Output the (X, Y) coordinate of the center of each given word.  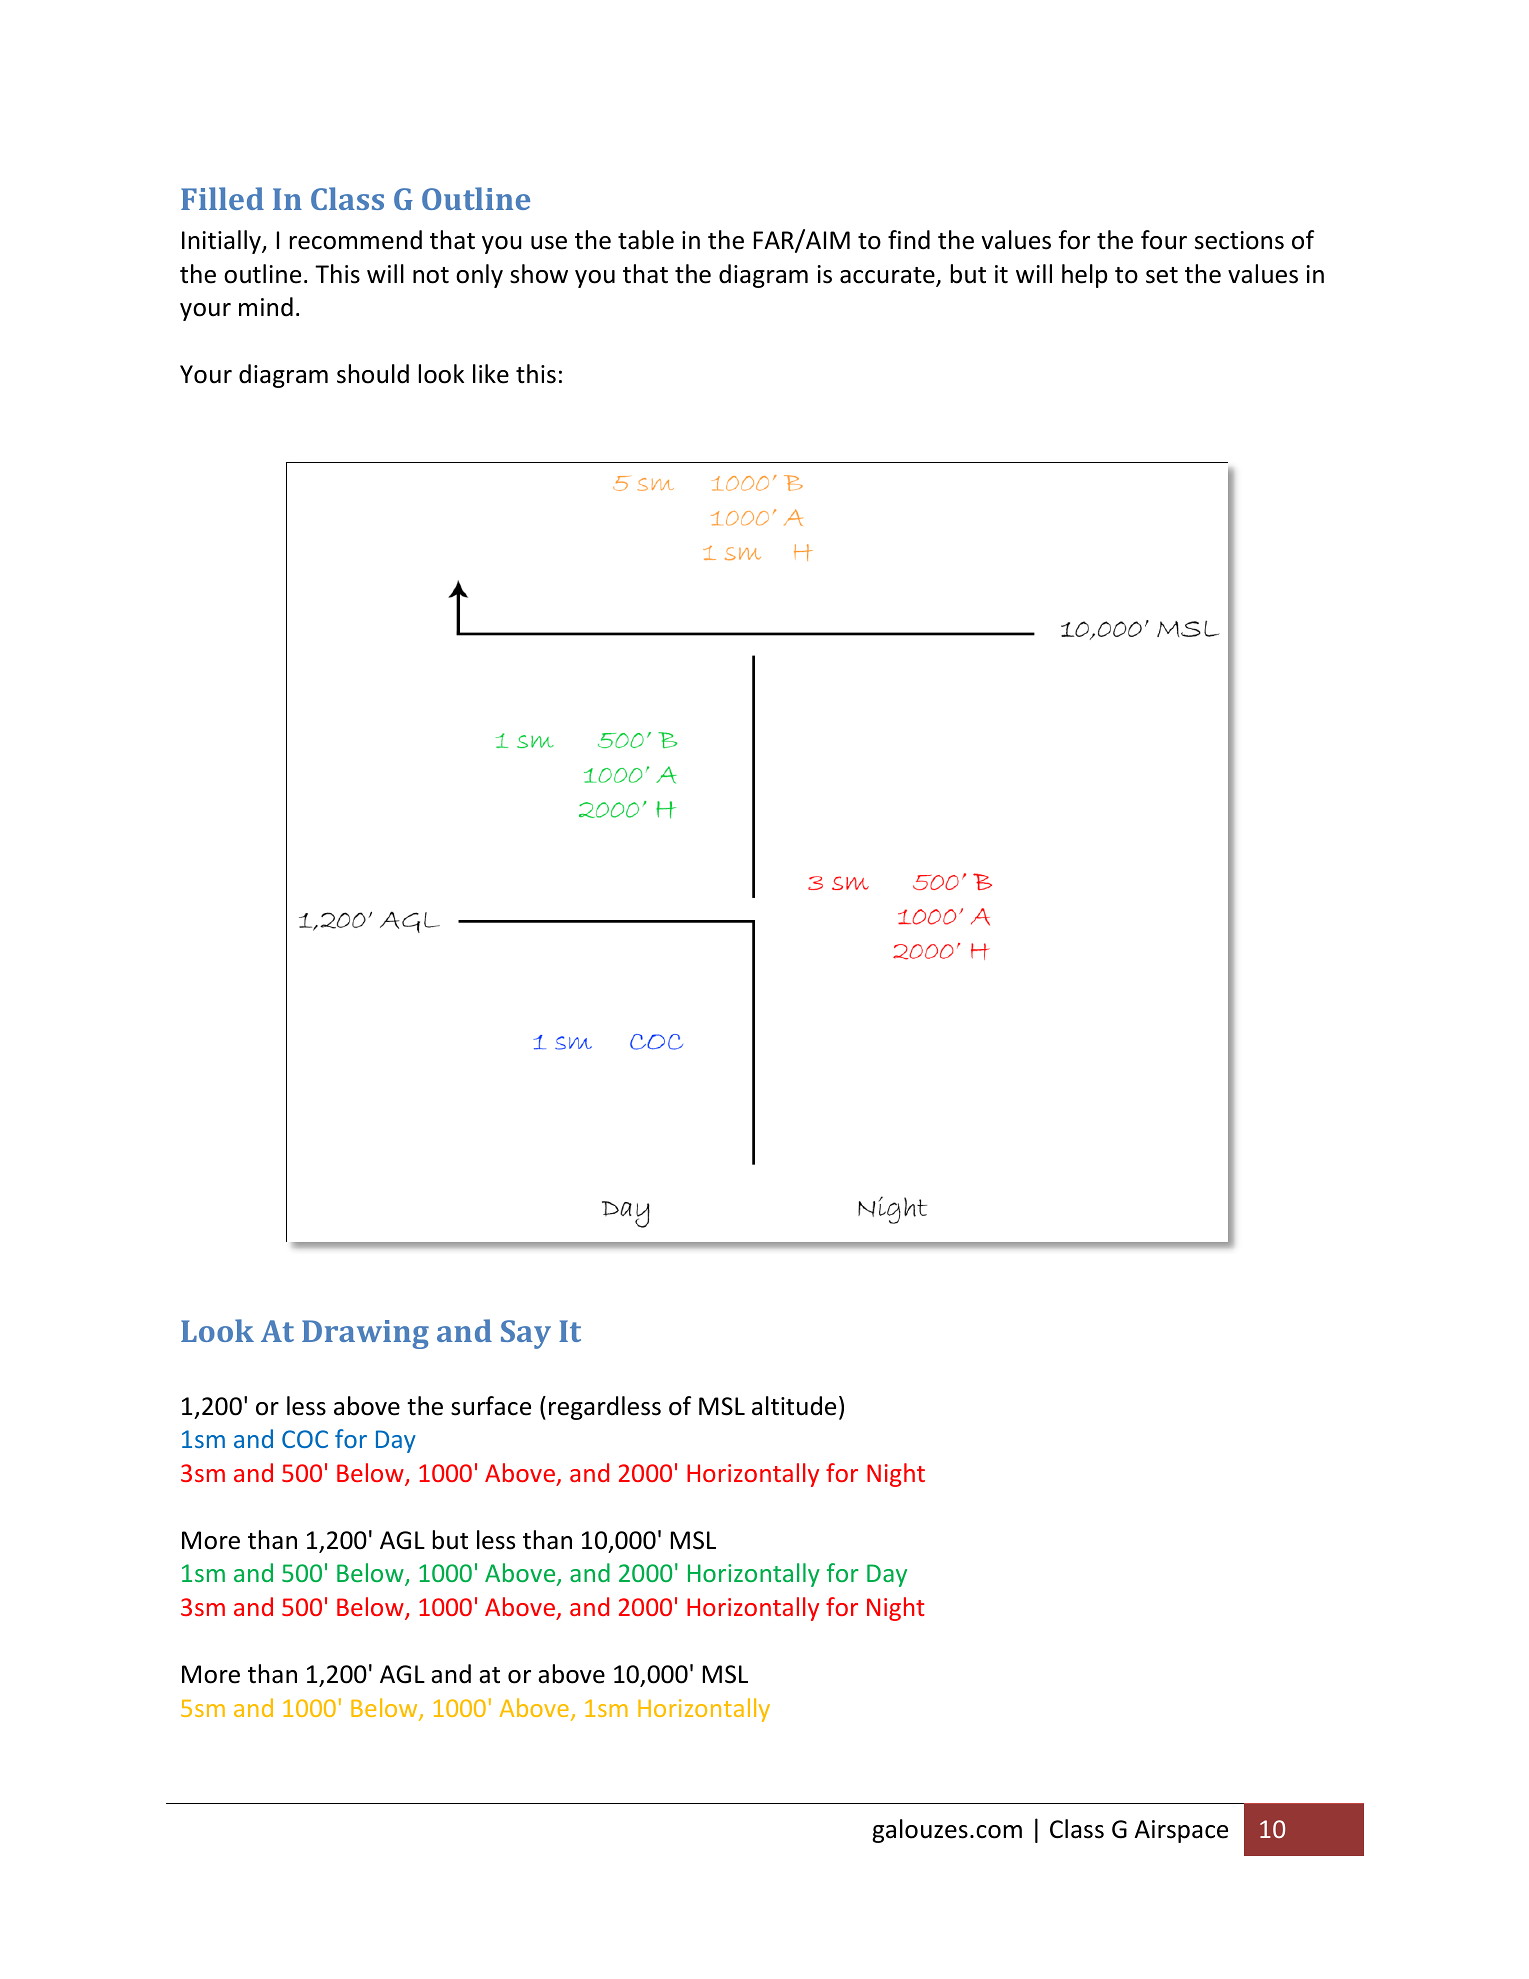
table (646, 240)
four (1164, 240)
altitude (794, 1406)
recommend (356, 240)
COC (305, 1439)
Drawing (365, 1334)
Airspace (1181, 1831)
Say (526, 1334)
